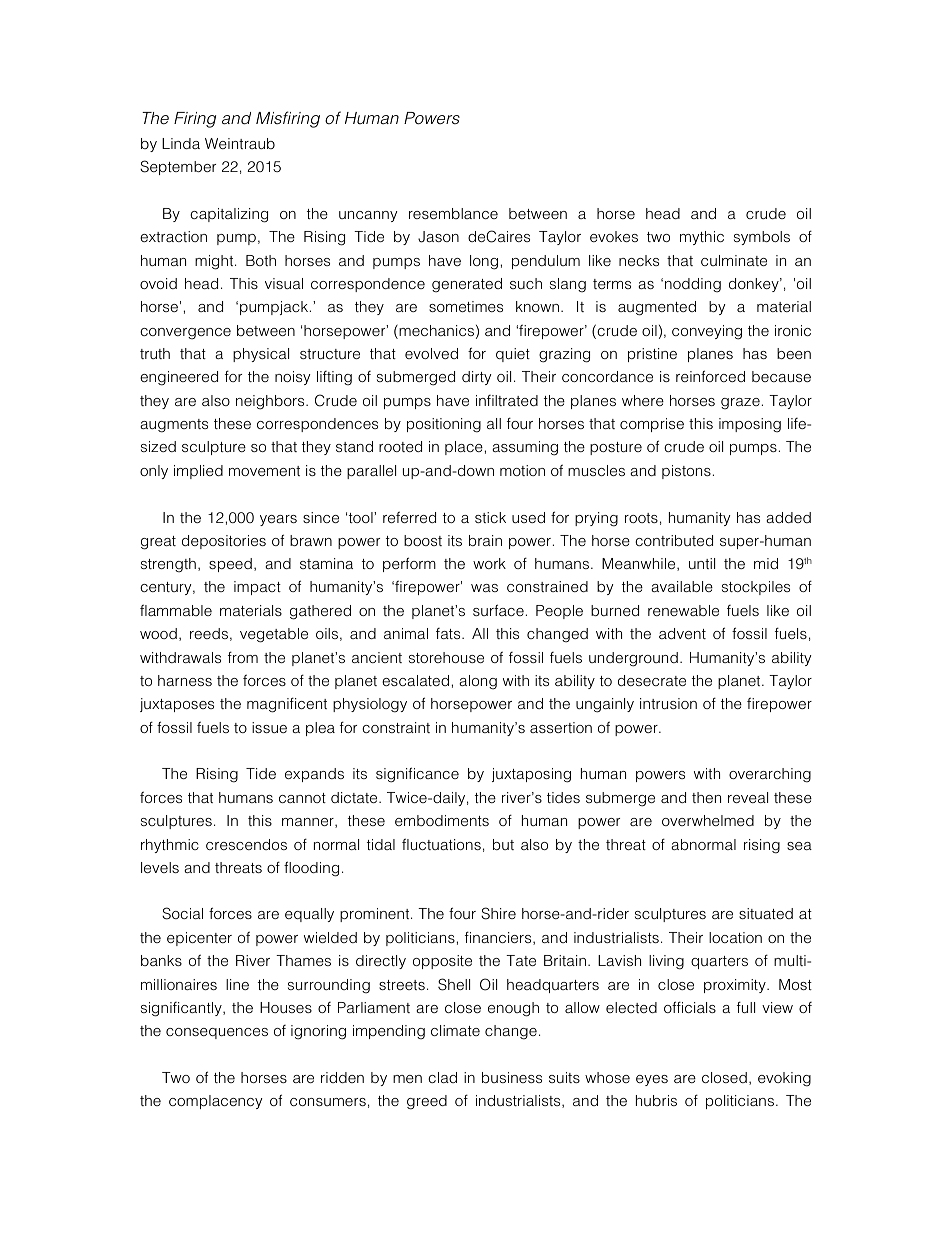  I want to click on advent, so click(682, 633).
